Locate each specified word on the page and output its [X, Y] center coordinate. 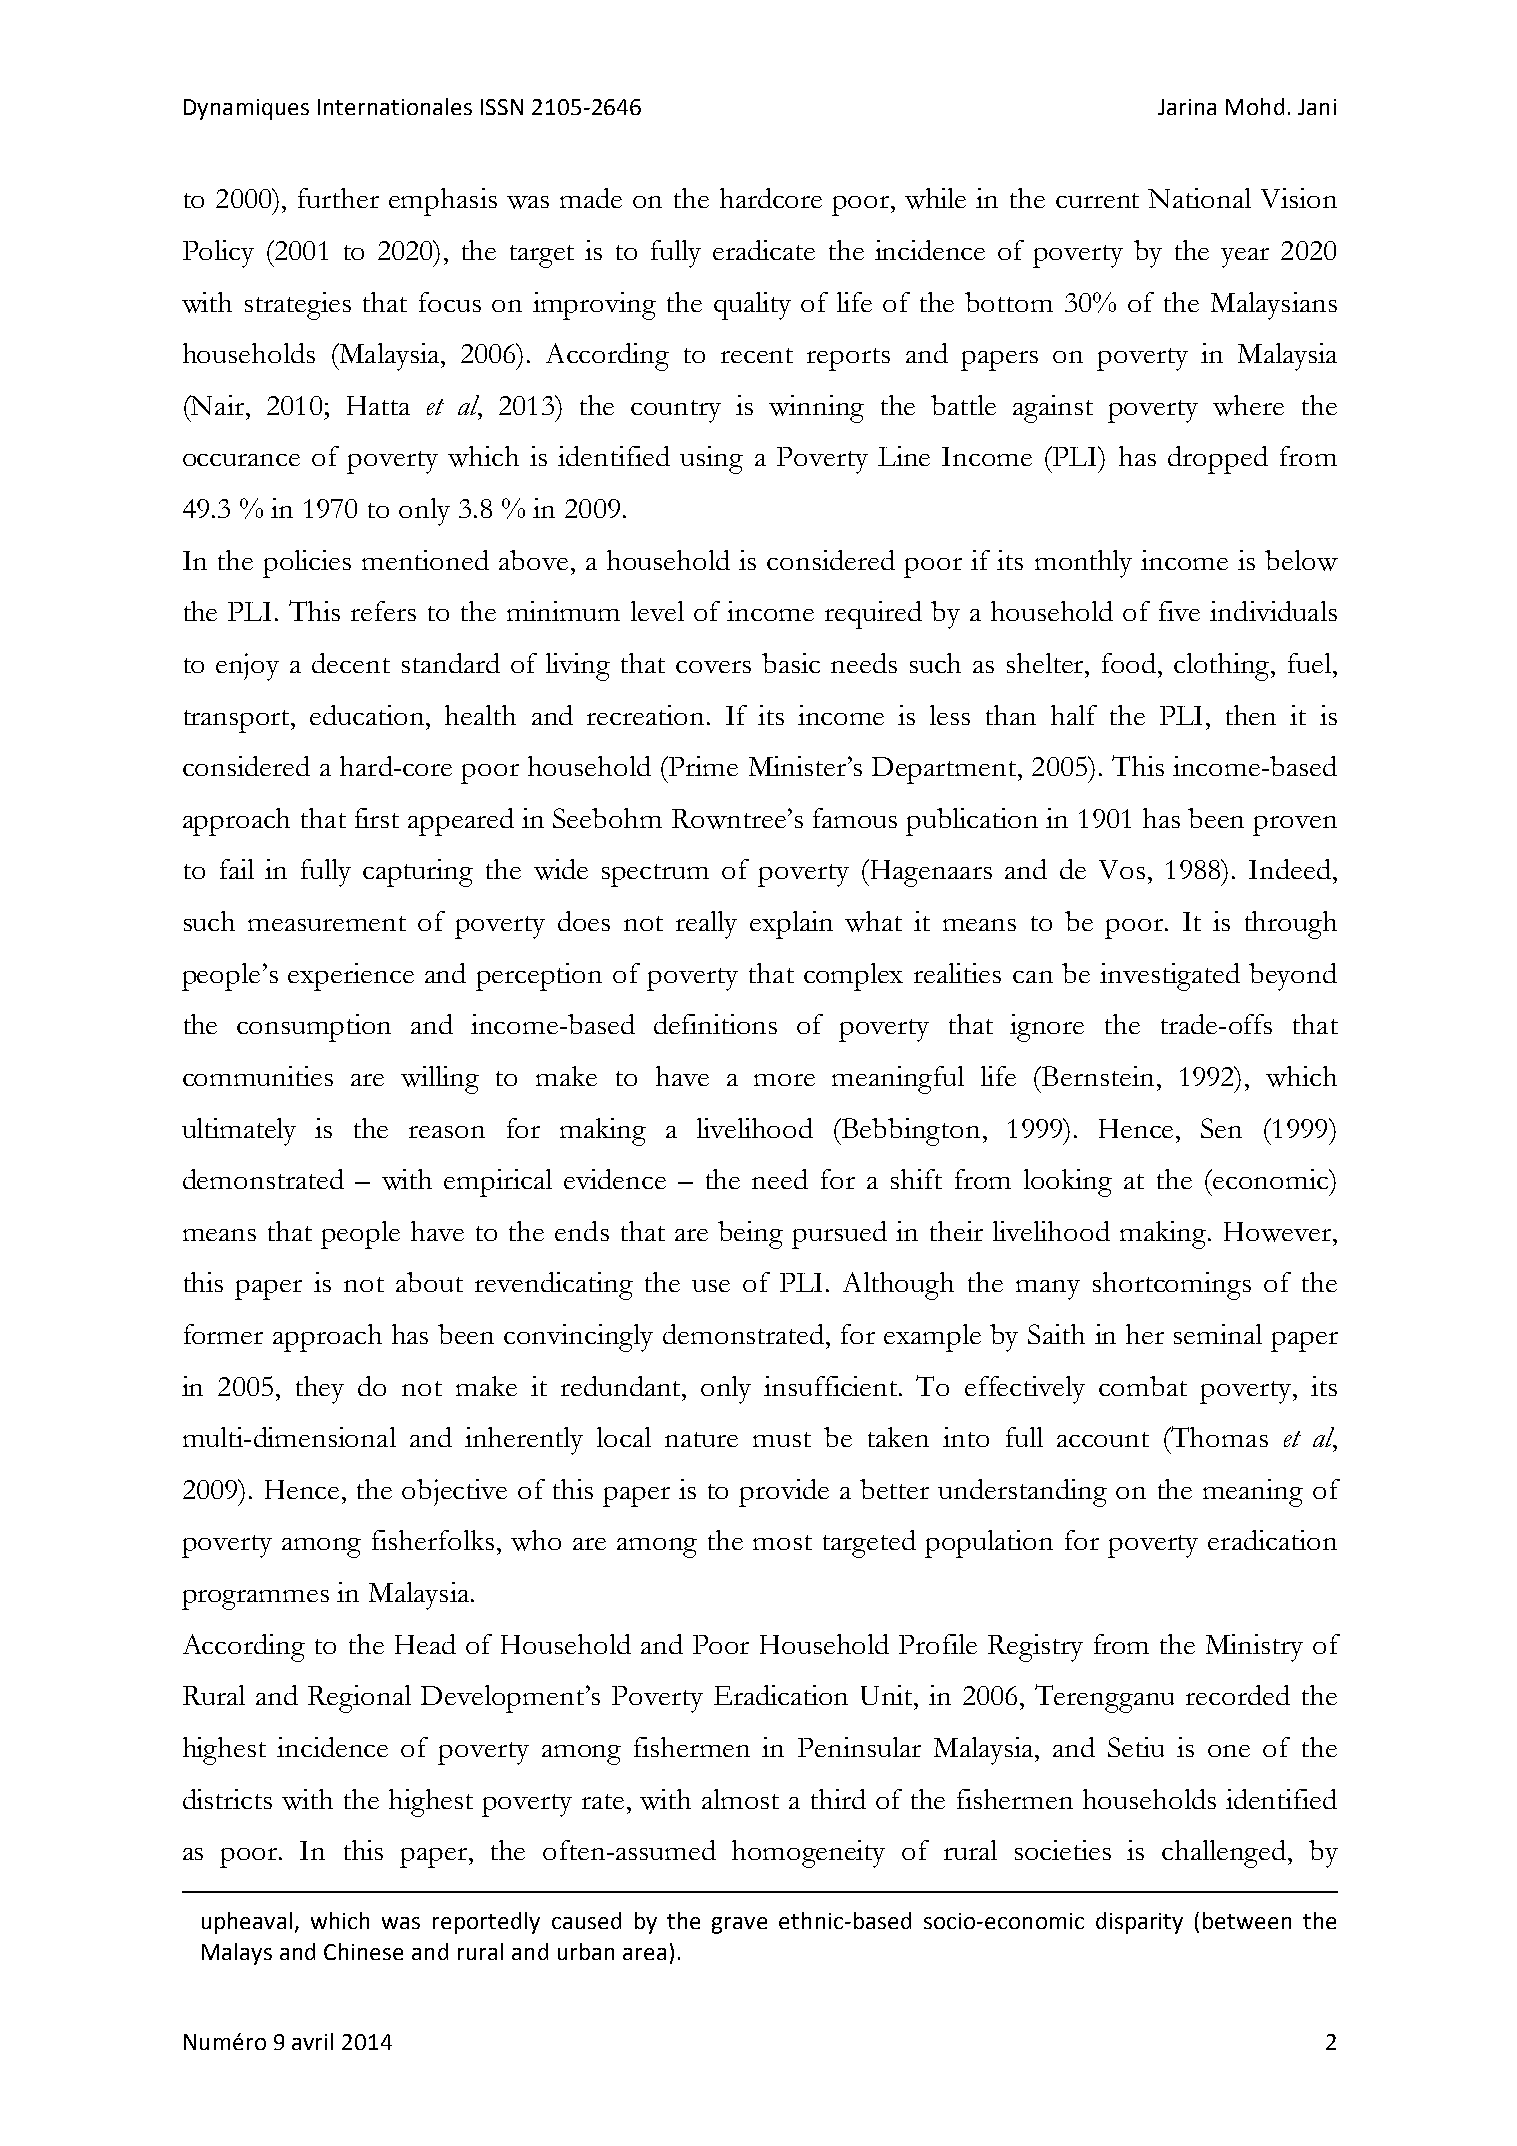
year [1245, 258]
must [782, 1439]
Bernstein [1097, 1076]
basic [791, 663]
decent [351, 663]
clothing [1223, 667]
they [320, 1390]
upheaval [247, 1923]
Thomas [1218, 1436]
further [338, 198]
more [784, 1080]
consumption [314, 1028]
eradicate [764, 250]
